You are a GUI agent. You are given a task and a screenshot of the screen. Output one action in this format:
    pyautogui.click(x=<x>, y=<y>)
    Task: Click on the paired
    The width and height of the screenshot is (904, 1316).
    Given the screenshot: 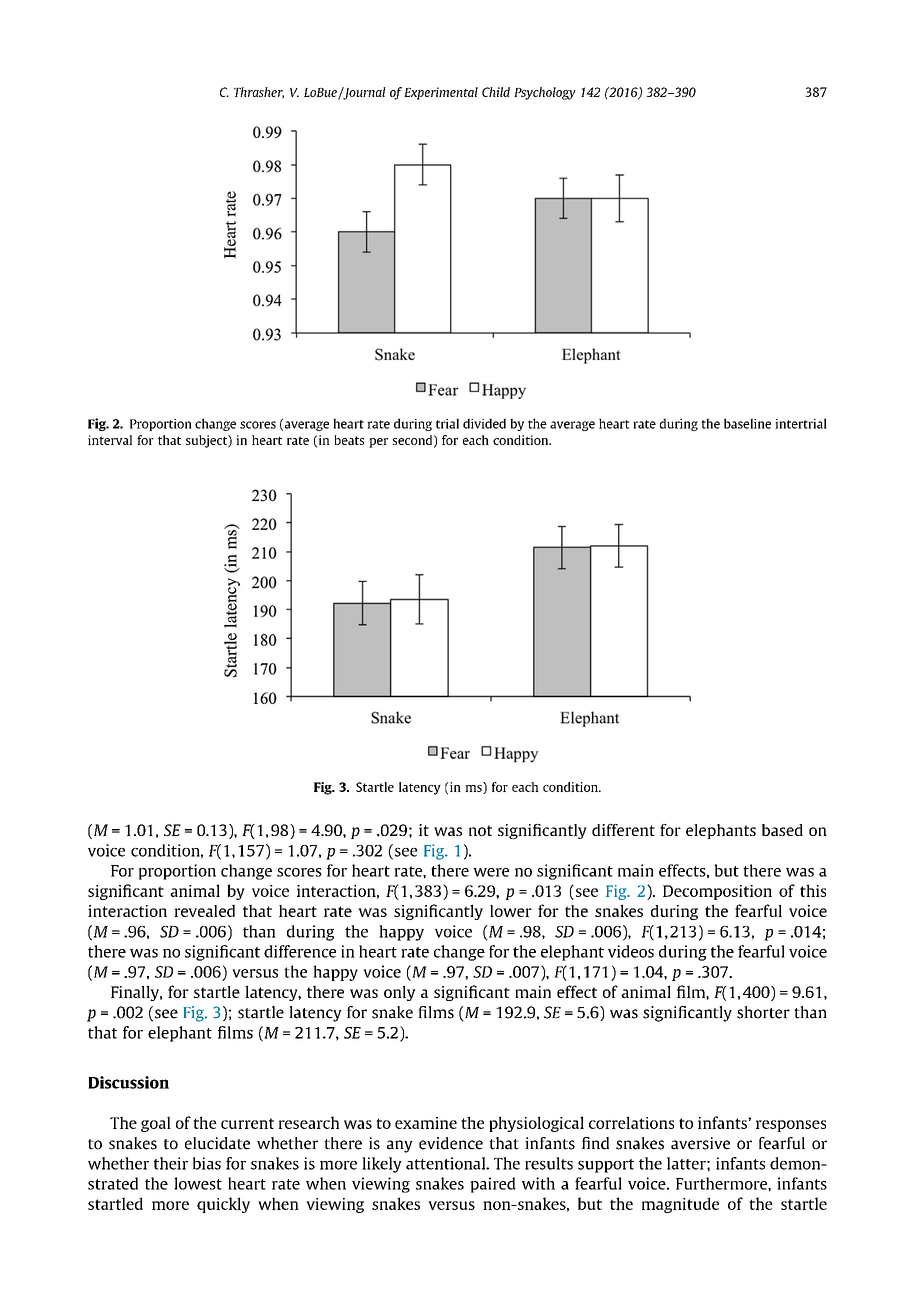 What is the action you would take?
    pyautogui.click(x=493, y=1185)
